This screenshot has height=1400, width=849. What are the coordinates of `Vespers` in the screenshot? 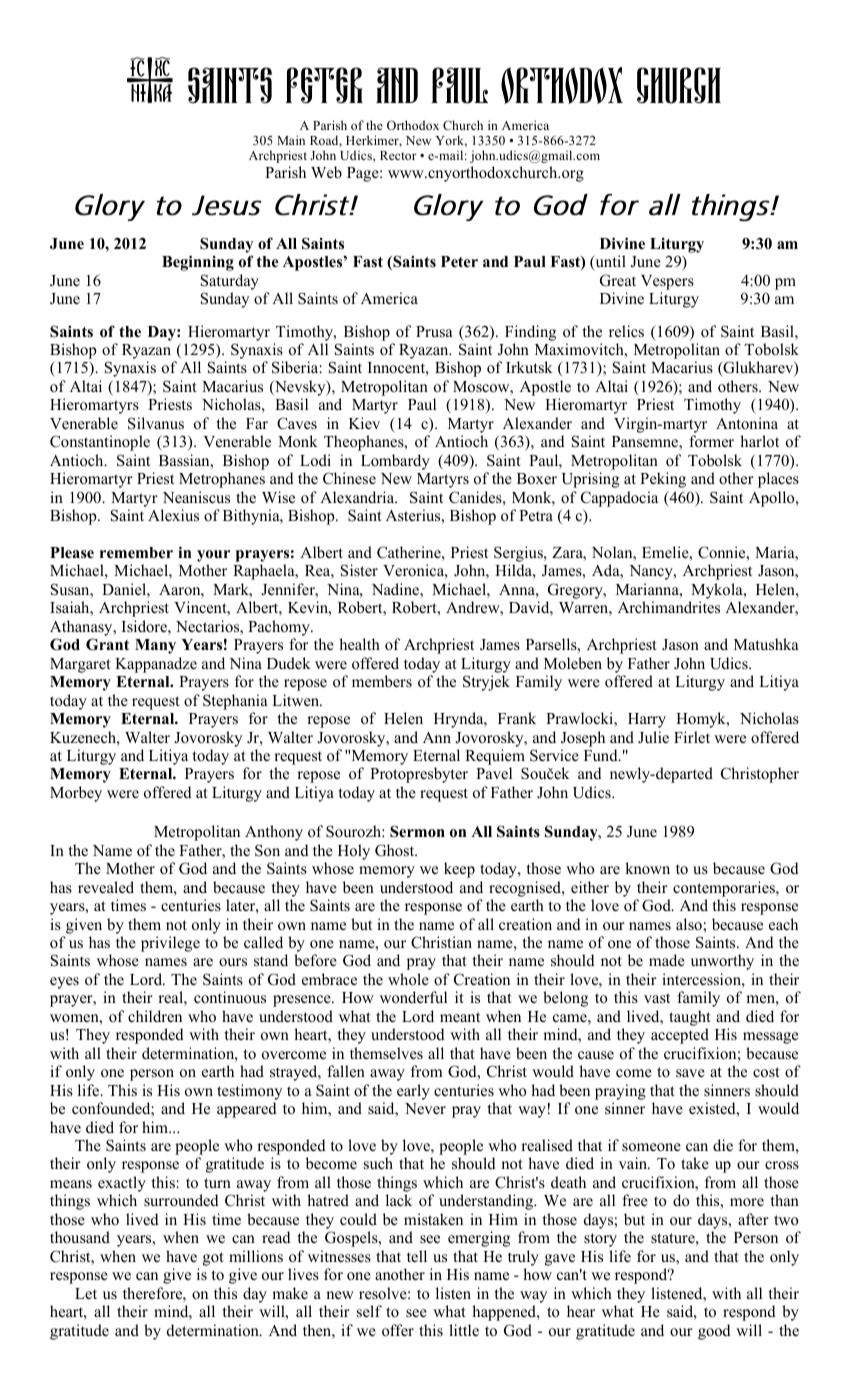 It's located at (667, 282).
